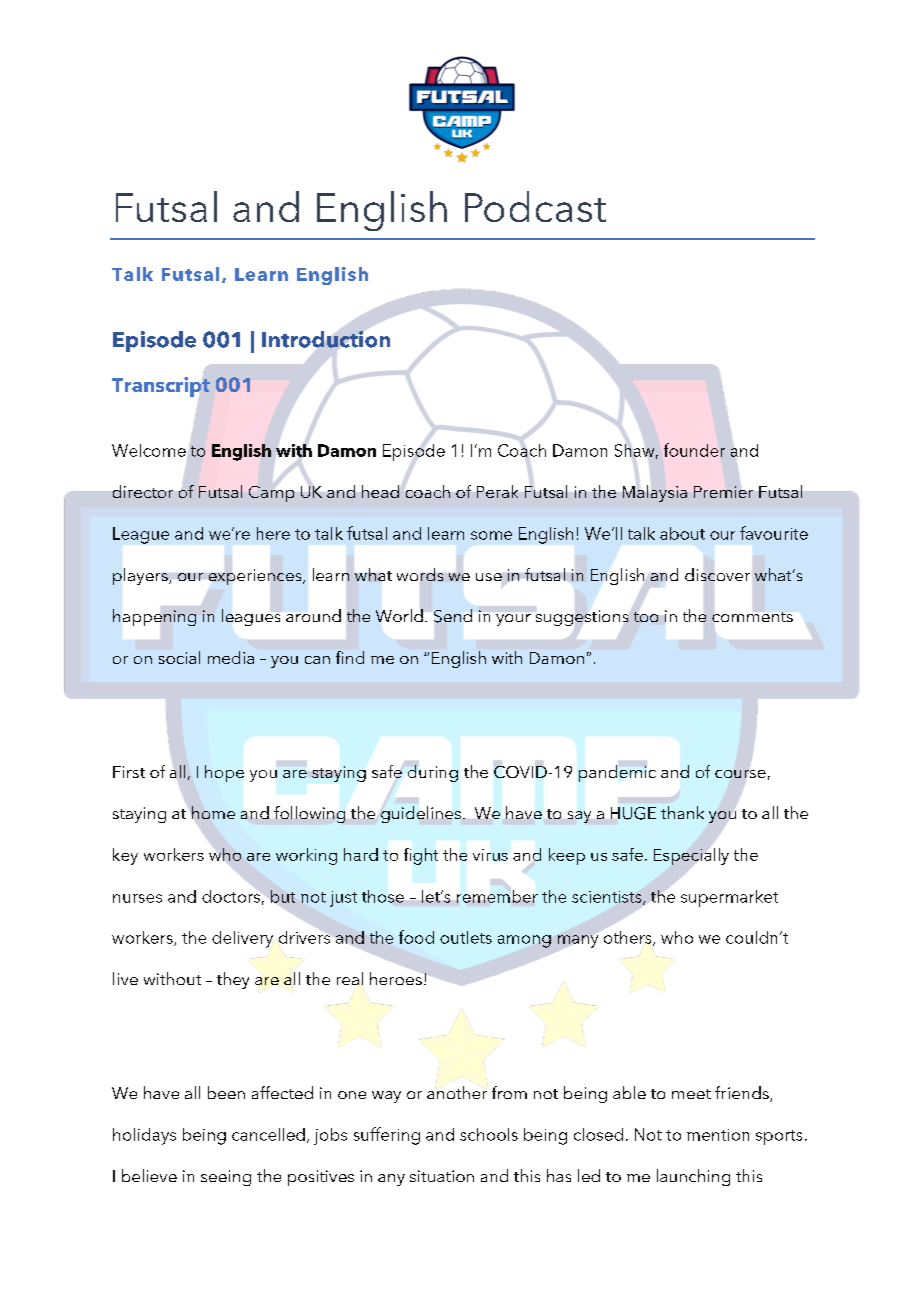 The width and height of the screenshot is (924, 1308). What do you see at coordinates (723, 492) in the screenshot?
I see `Premier` at bounding box center [723, 492].
